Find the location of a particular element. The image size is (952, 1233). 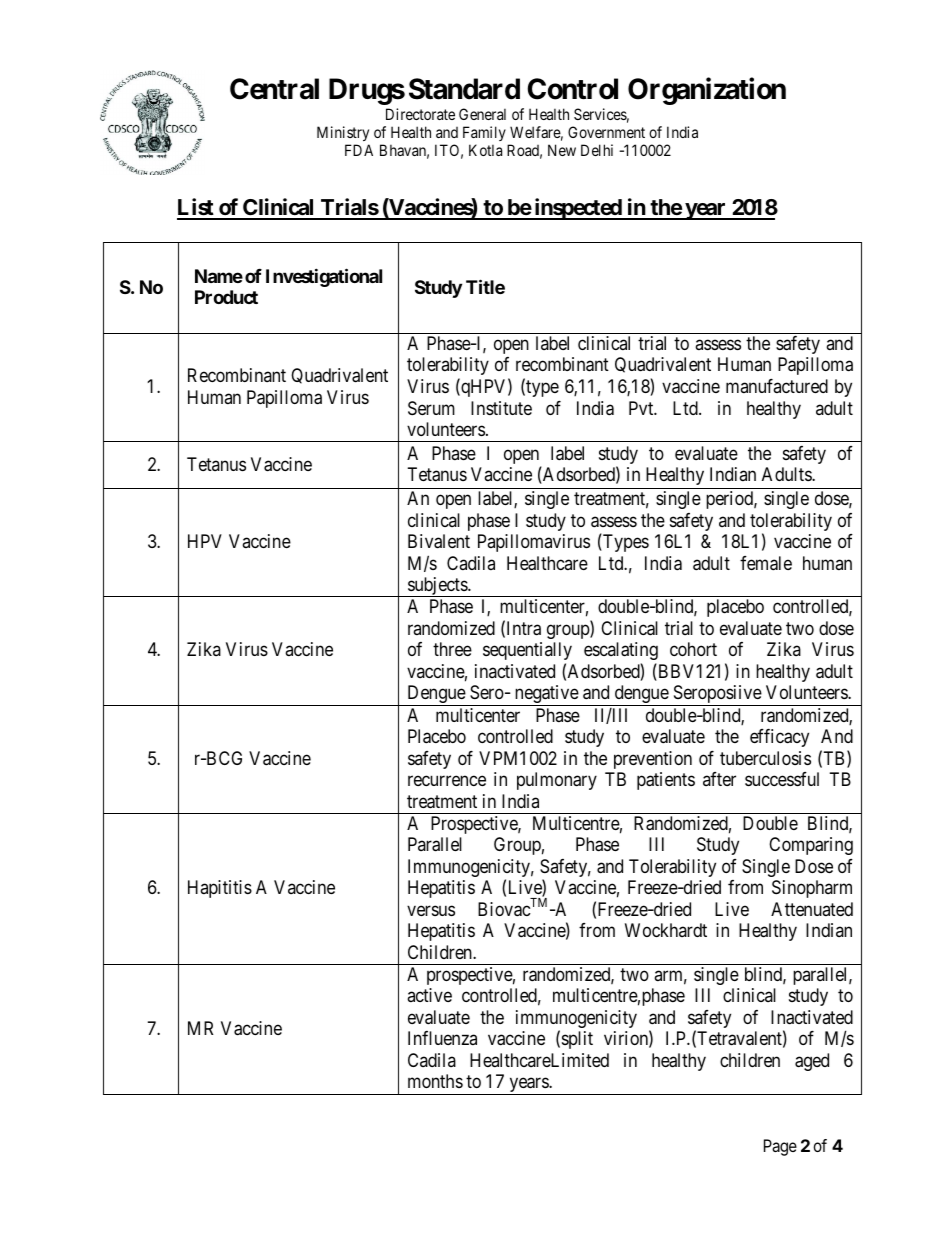

cohort is located at coordinates (693, 649).
